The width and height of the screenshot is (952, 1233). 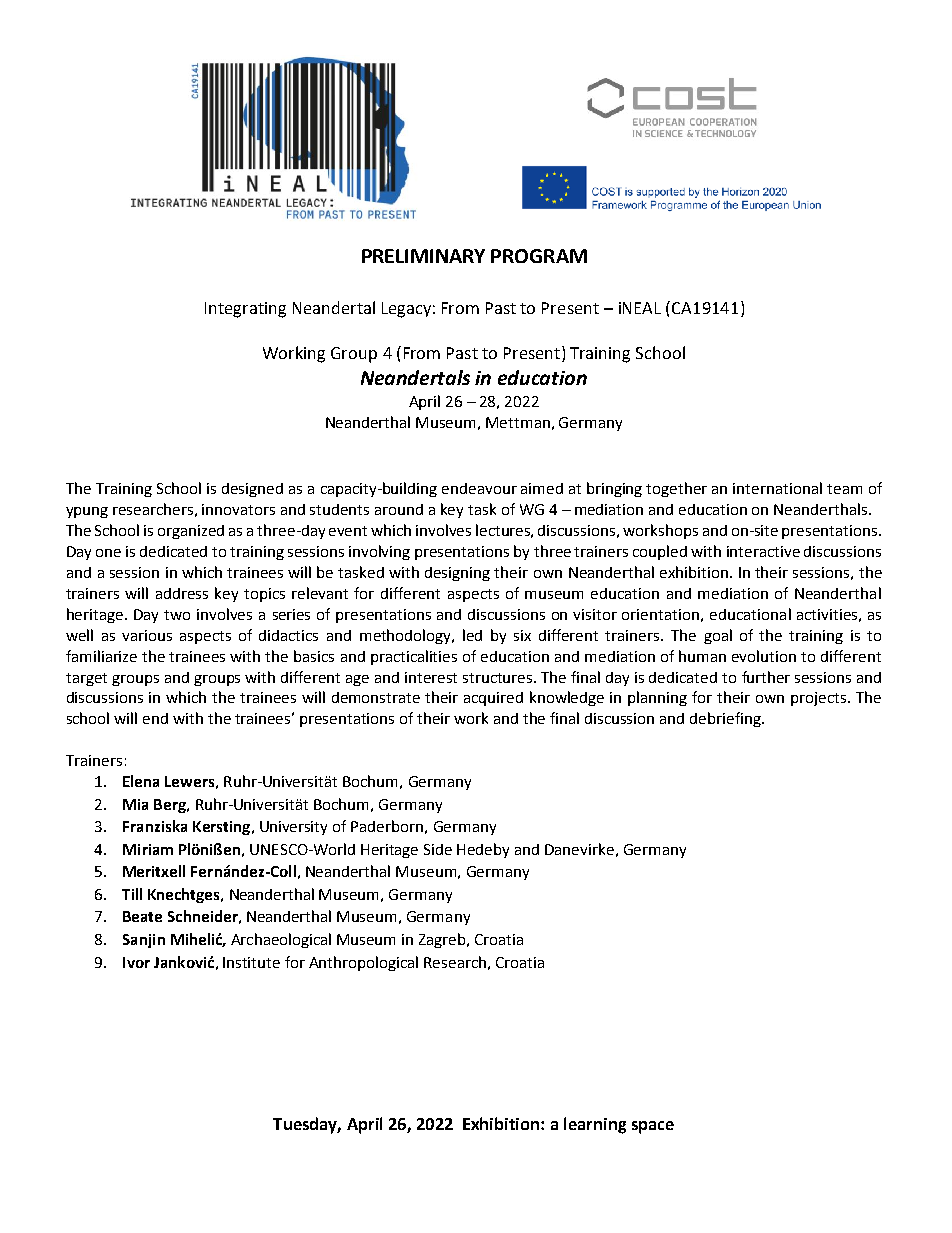 I want to click on acquired, so click(x=493, y=699).
